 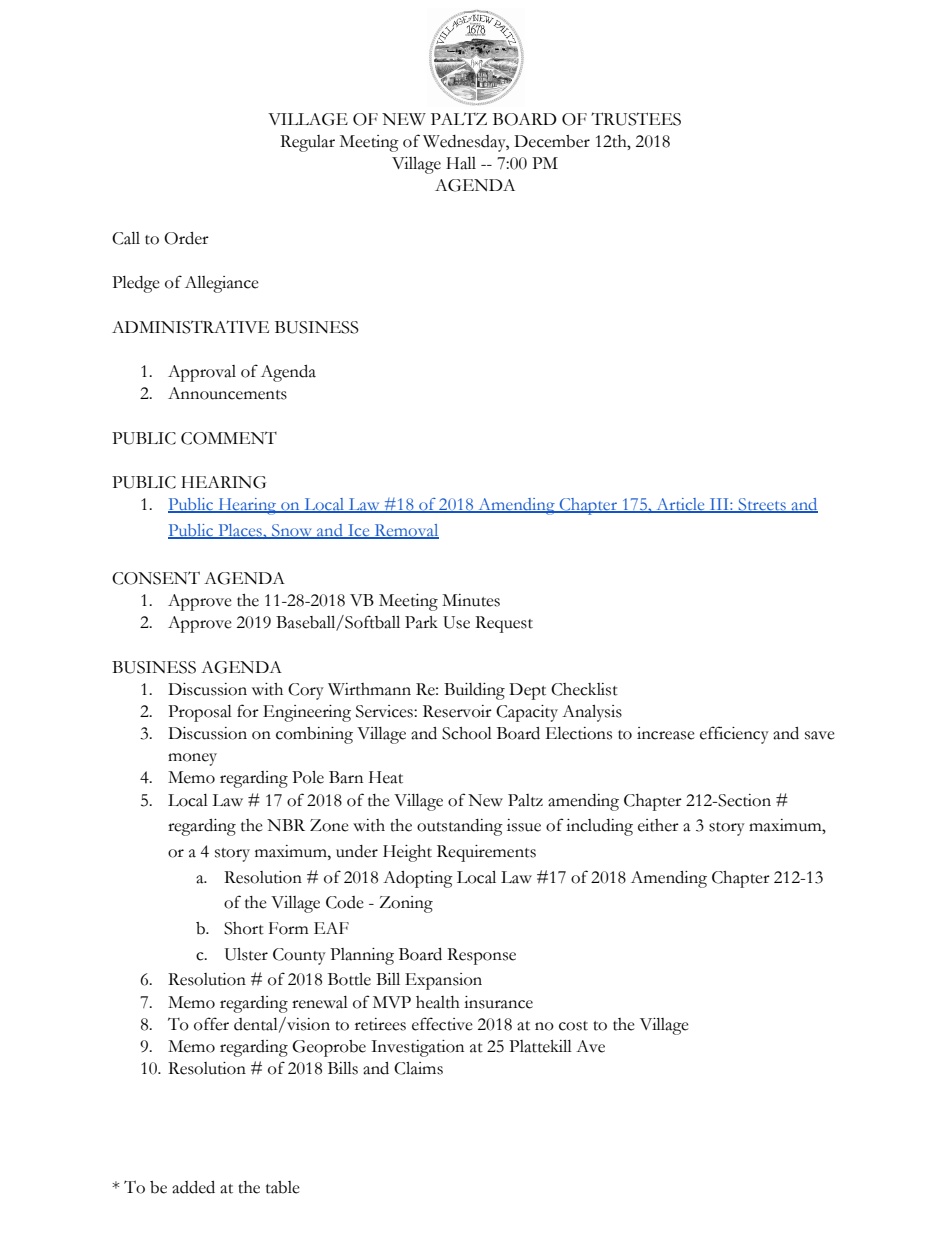 I want to click on efficiency, so click(x=734, y=735).
